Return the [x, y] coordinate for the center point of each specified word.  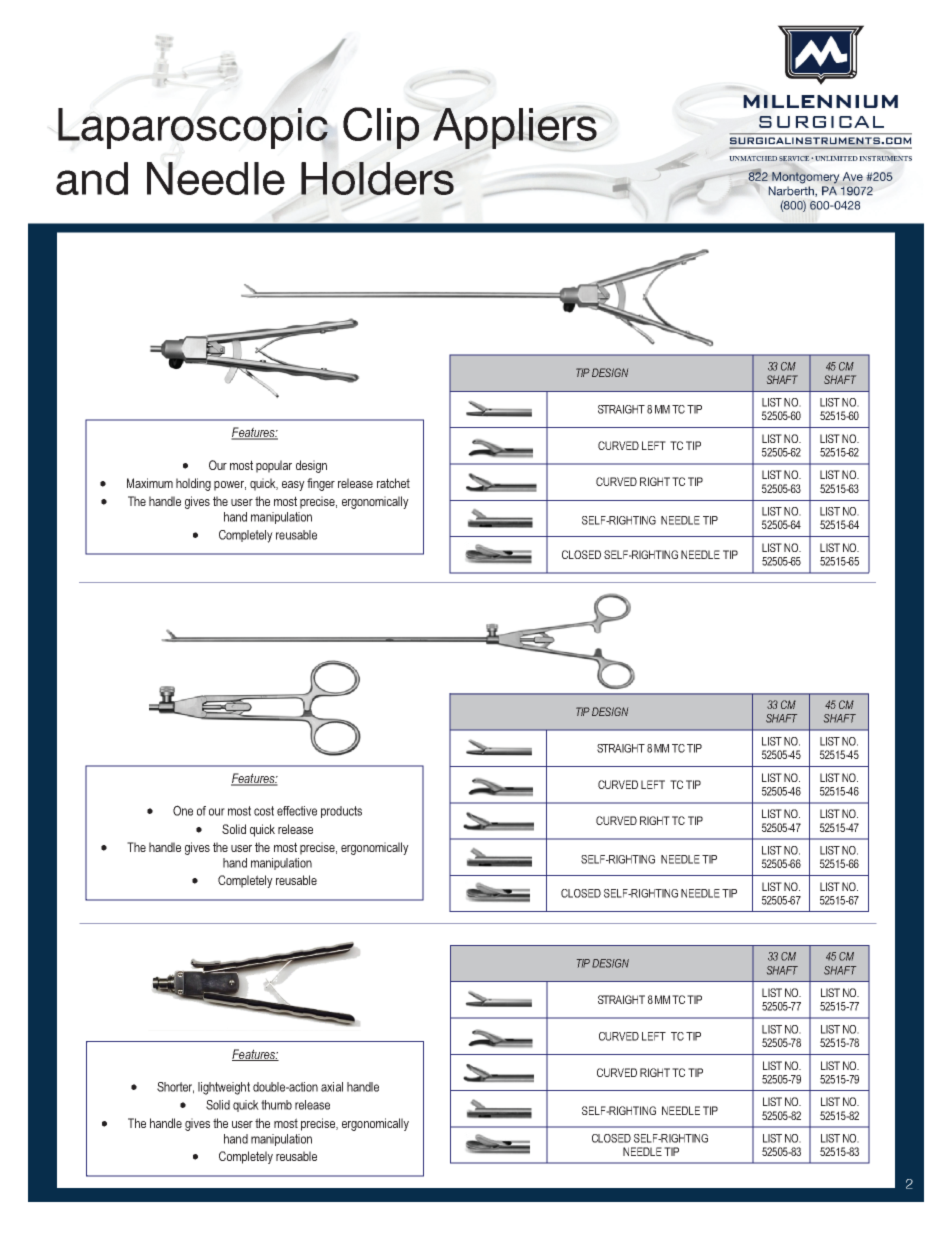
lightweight [224, 1088]
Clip [381, 128]
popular [274, 466]
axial [332, 1087]
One [183, 810]
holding [193, 484]
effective [297, 811]
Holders [377, 178]
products [341, 812]
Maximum [150, 483]
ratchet [393, 483]
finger [321, 484]
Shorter [175, 1088]
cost [264, 811]
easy [293, 486]
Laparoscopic [193, 128]
